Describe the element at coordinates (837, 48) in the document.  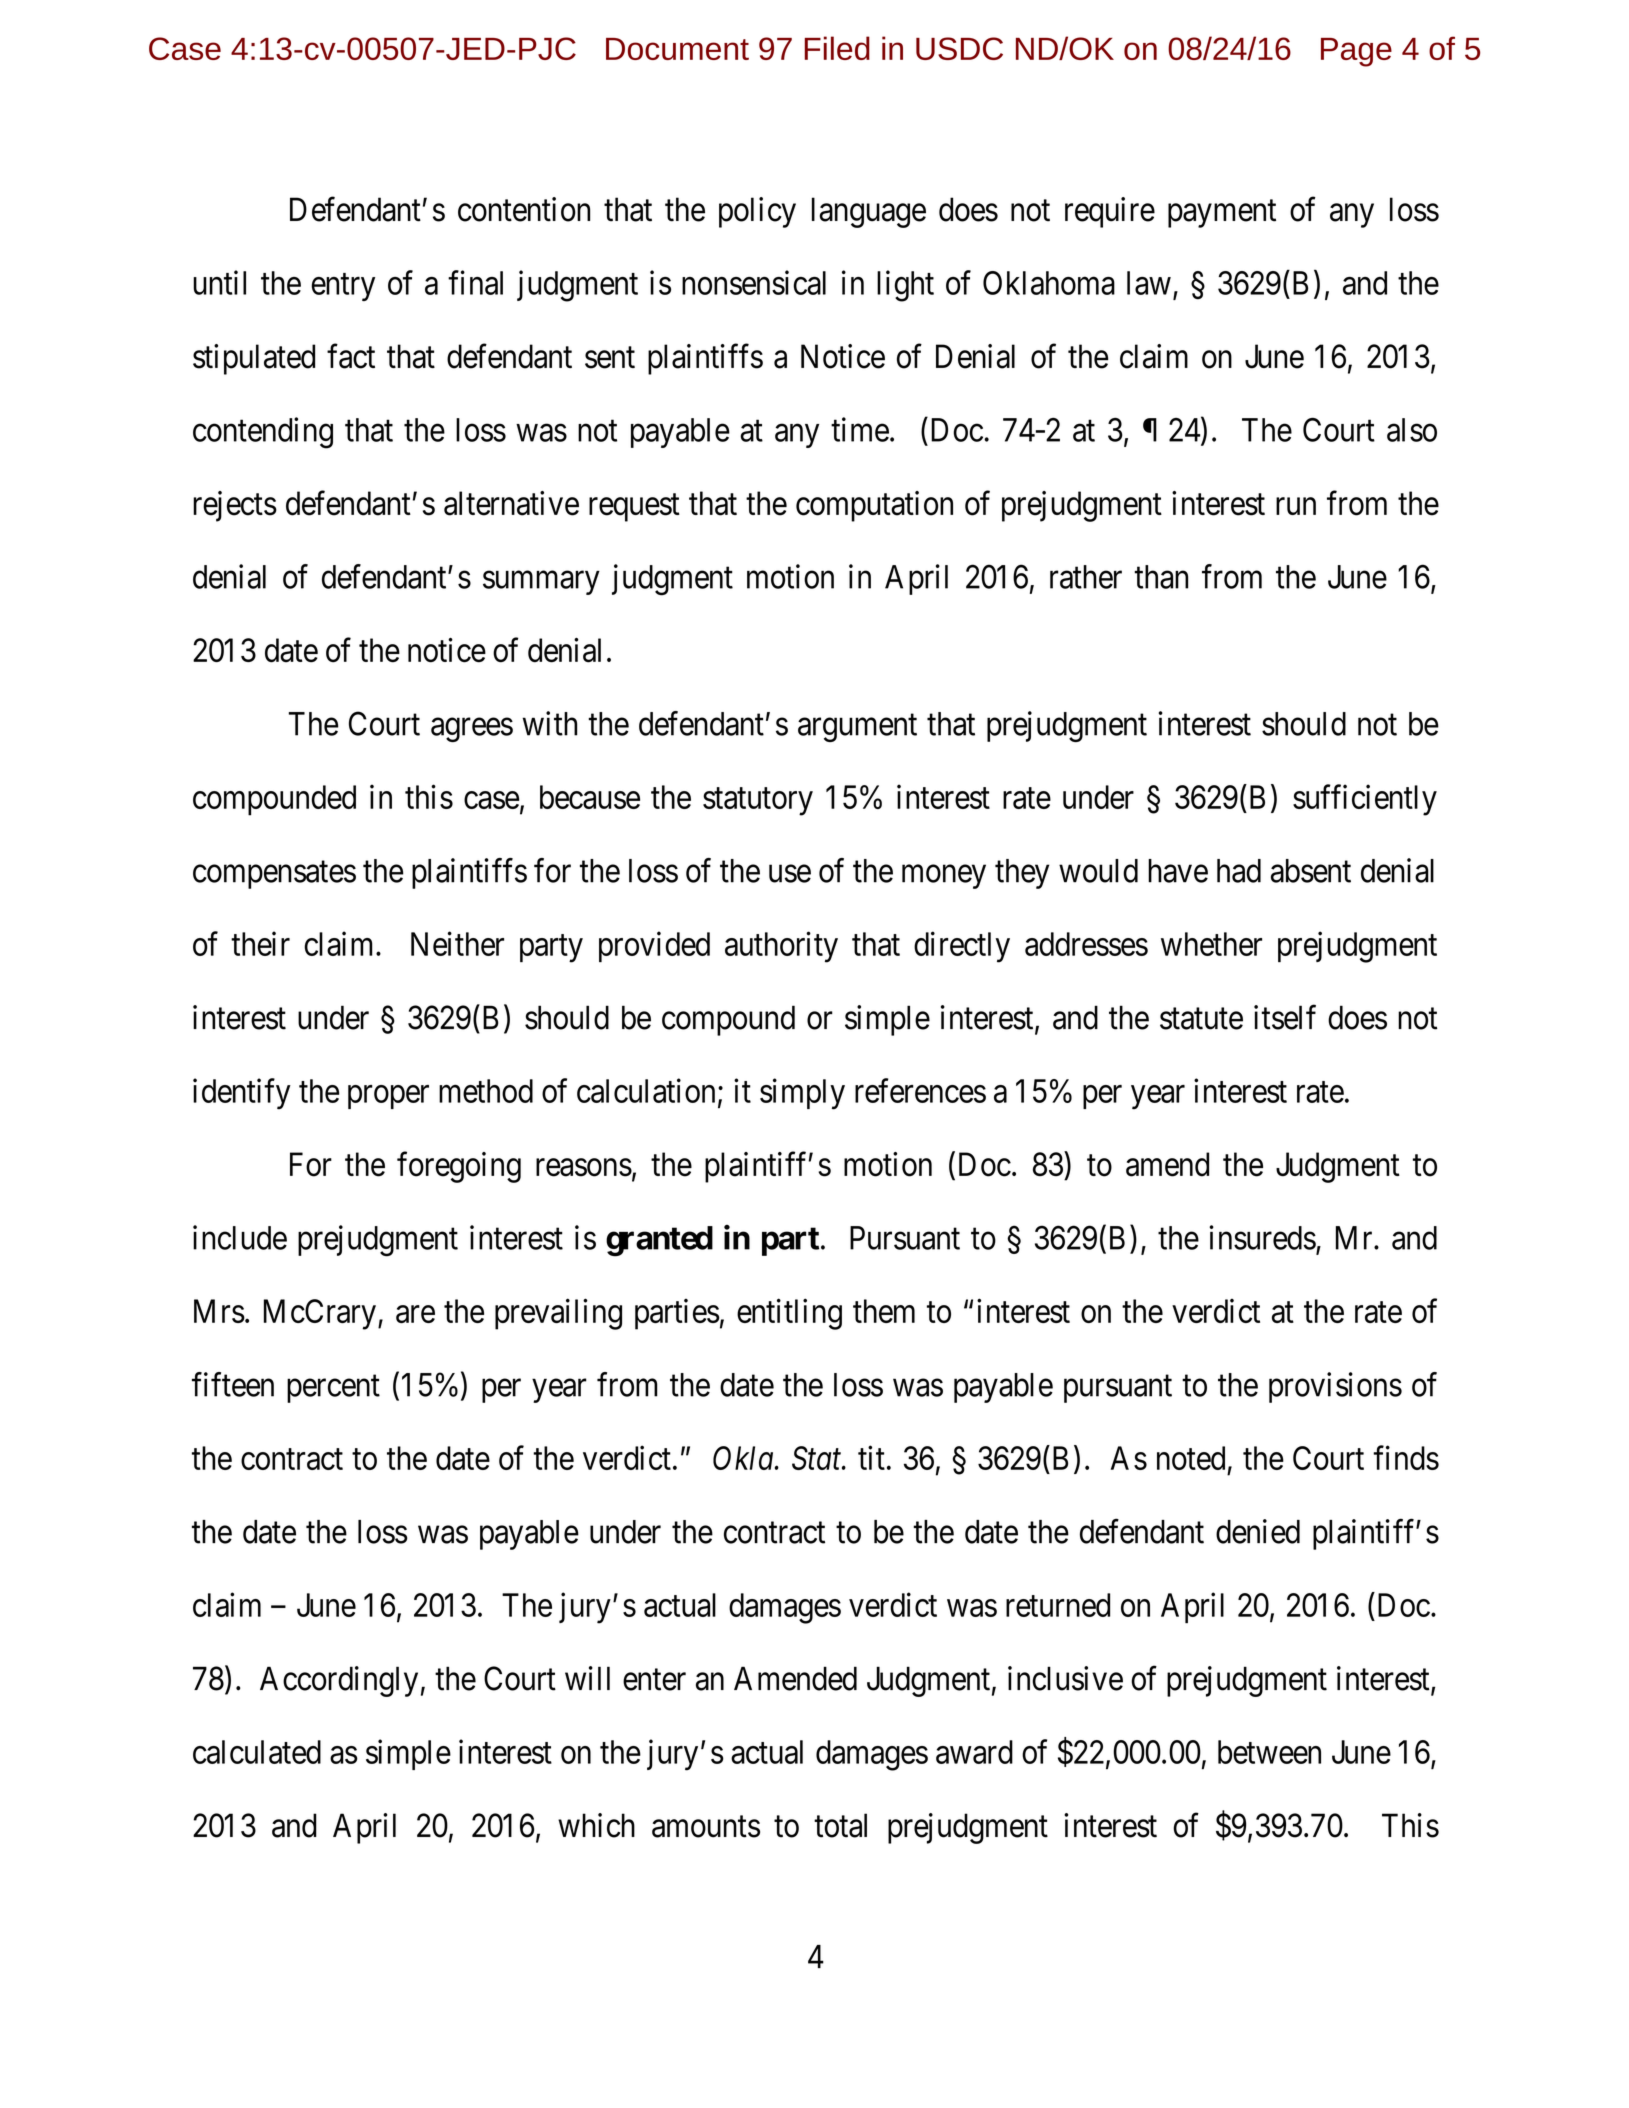
I see `Filed` at that location.
